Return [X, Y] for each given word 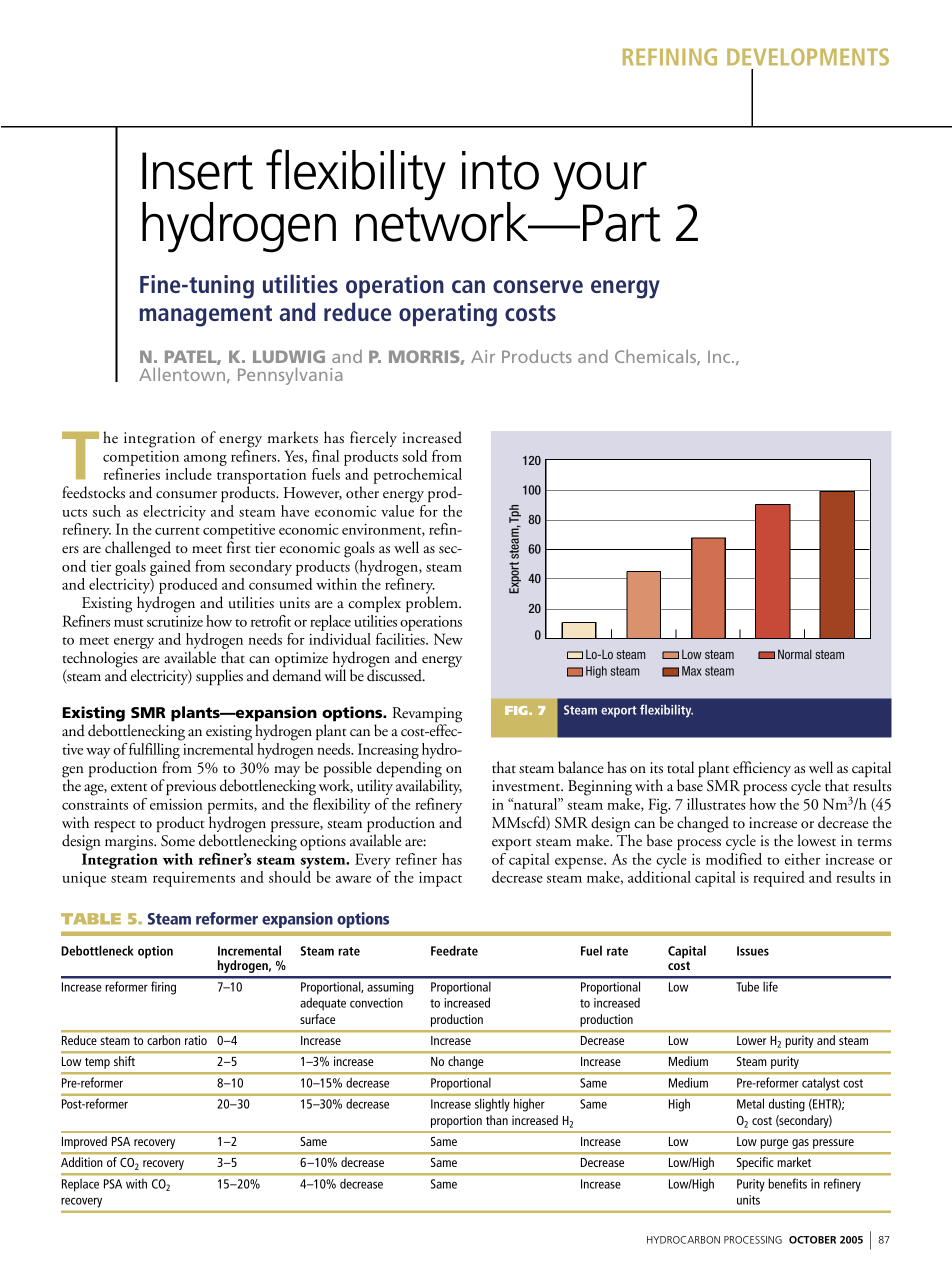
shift [124, 1061]
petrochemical [417, 477]
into [500, 170]
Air [483, 356]
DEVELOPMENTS [808, 57]
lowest [817, 840]
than [497, 1120]
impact [440, 879]
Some [178, 841]
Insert [197, 171]
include [189, 474]
